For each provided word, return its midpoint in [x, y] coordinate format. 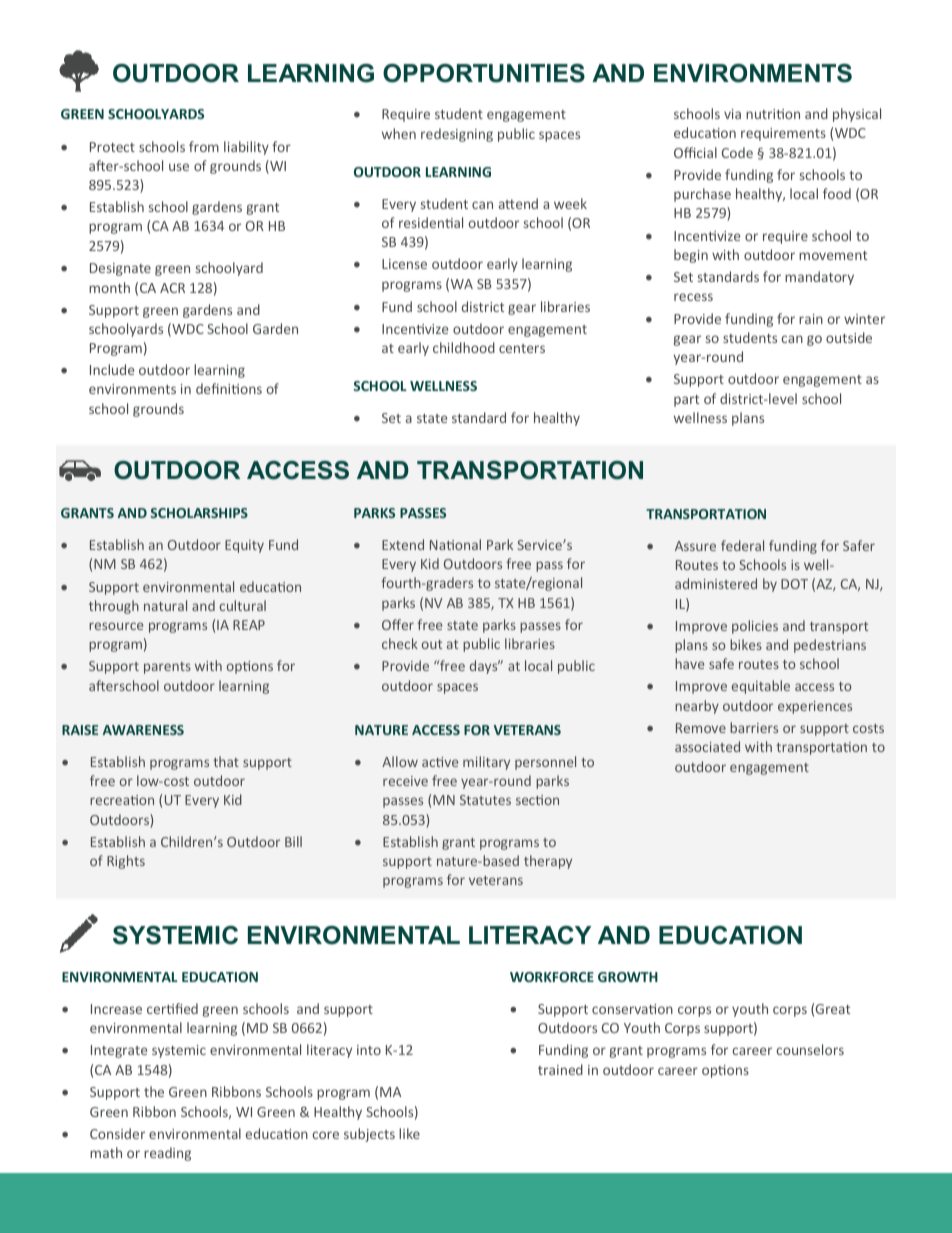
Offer [398, 624]
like [409, 1133]
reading [167, 1154]
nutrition [773, 114]
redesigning [457, 135]
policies [755, 627]
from [204, 146]
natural [165, 605]
